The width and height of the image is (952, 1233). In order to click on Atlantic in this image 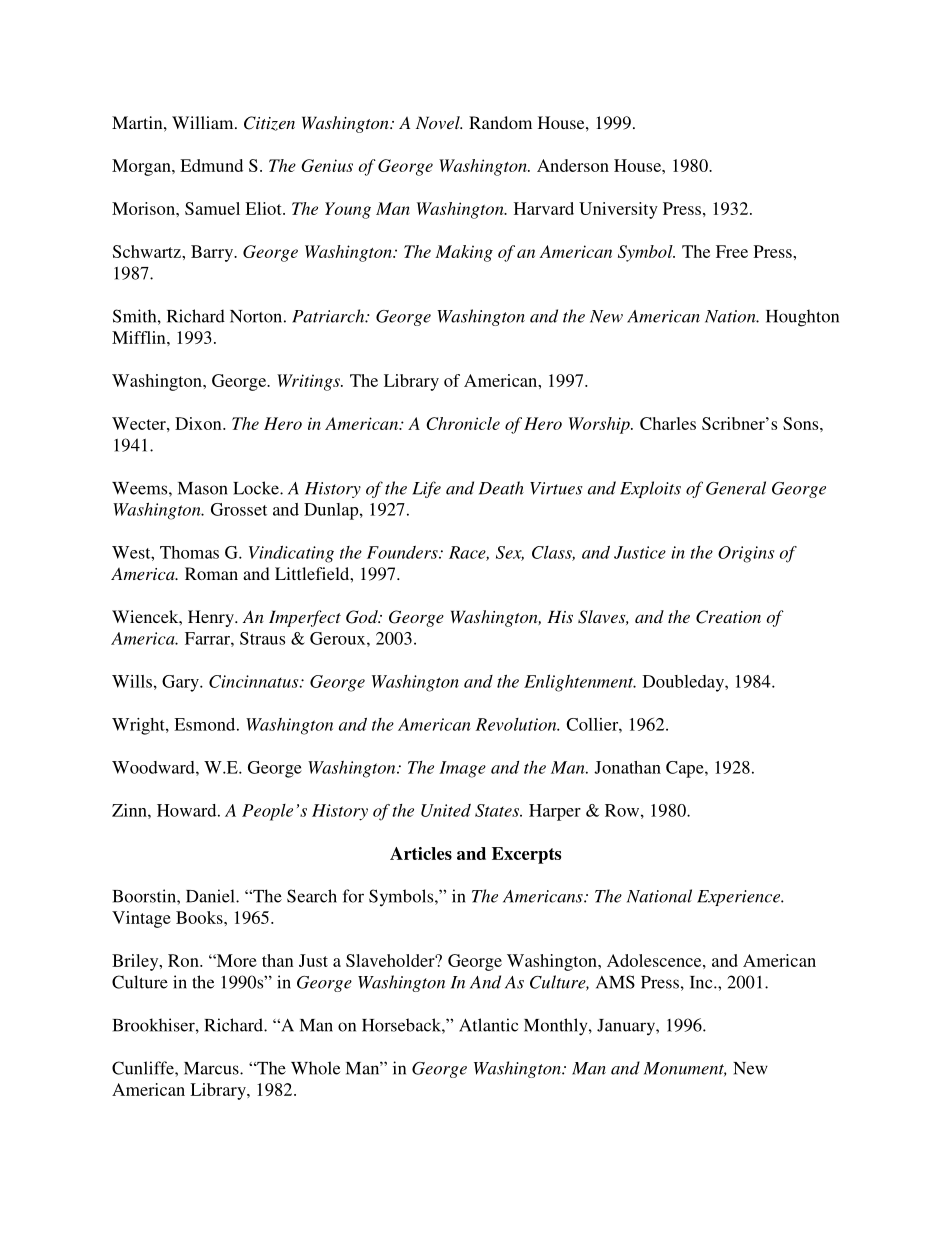, I will do `click(488, 1025)`.
